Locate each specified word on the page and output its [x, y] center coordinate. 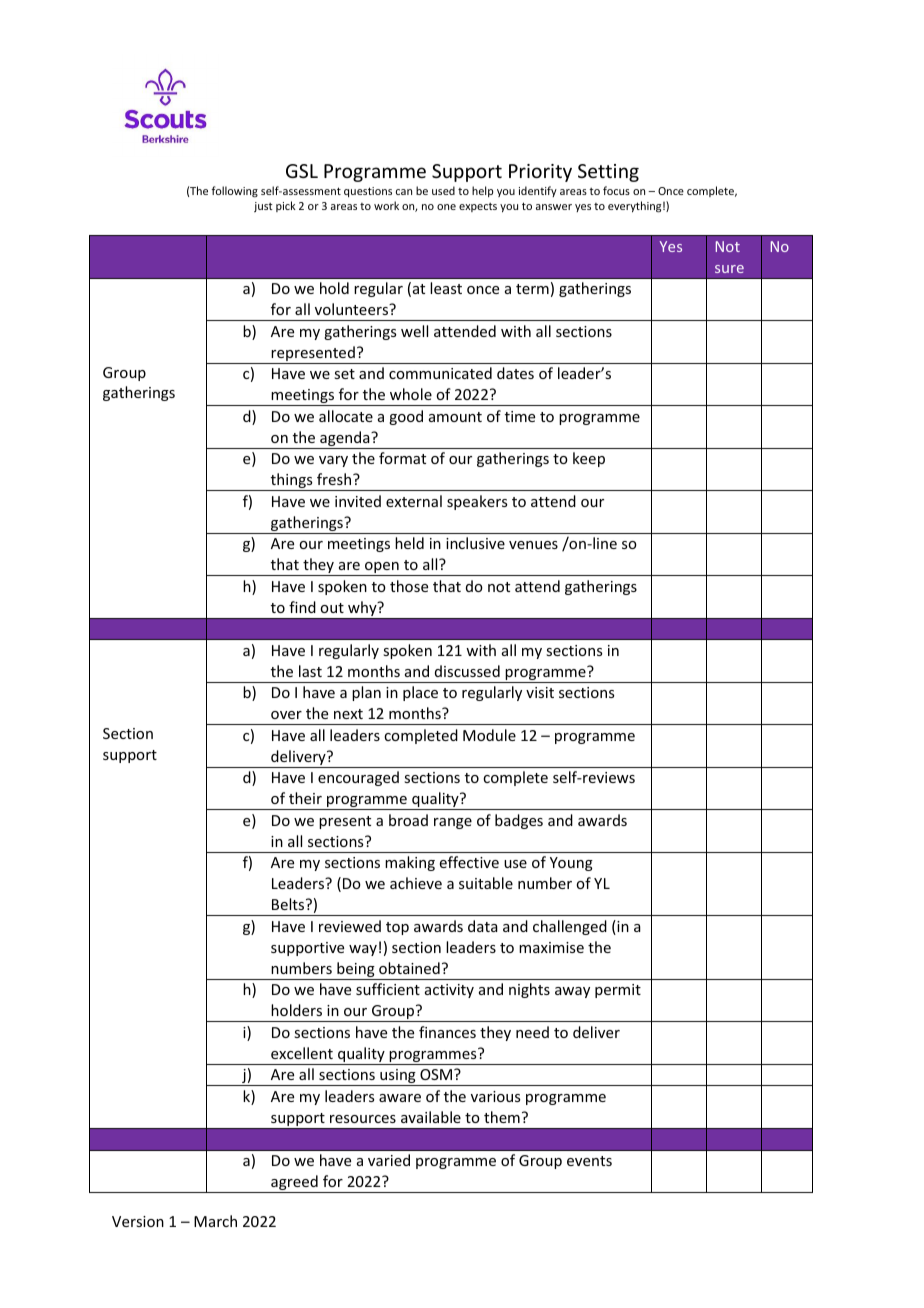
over [286, 715]
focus [616, 190]
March [215, 1221]
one [446, 207]
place [420, 693]
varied [389, 1160]
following [234, 192]
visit [540, 692]
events [589, 1161]
